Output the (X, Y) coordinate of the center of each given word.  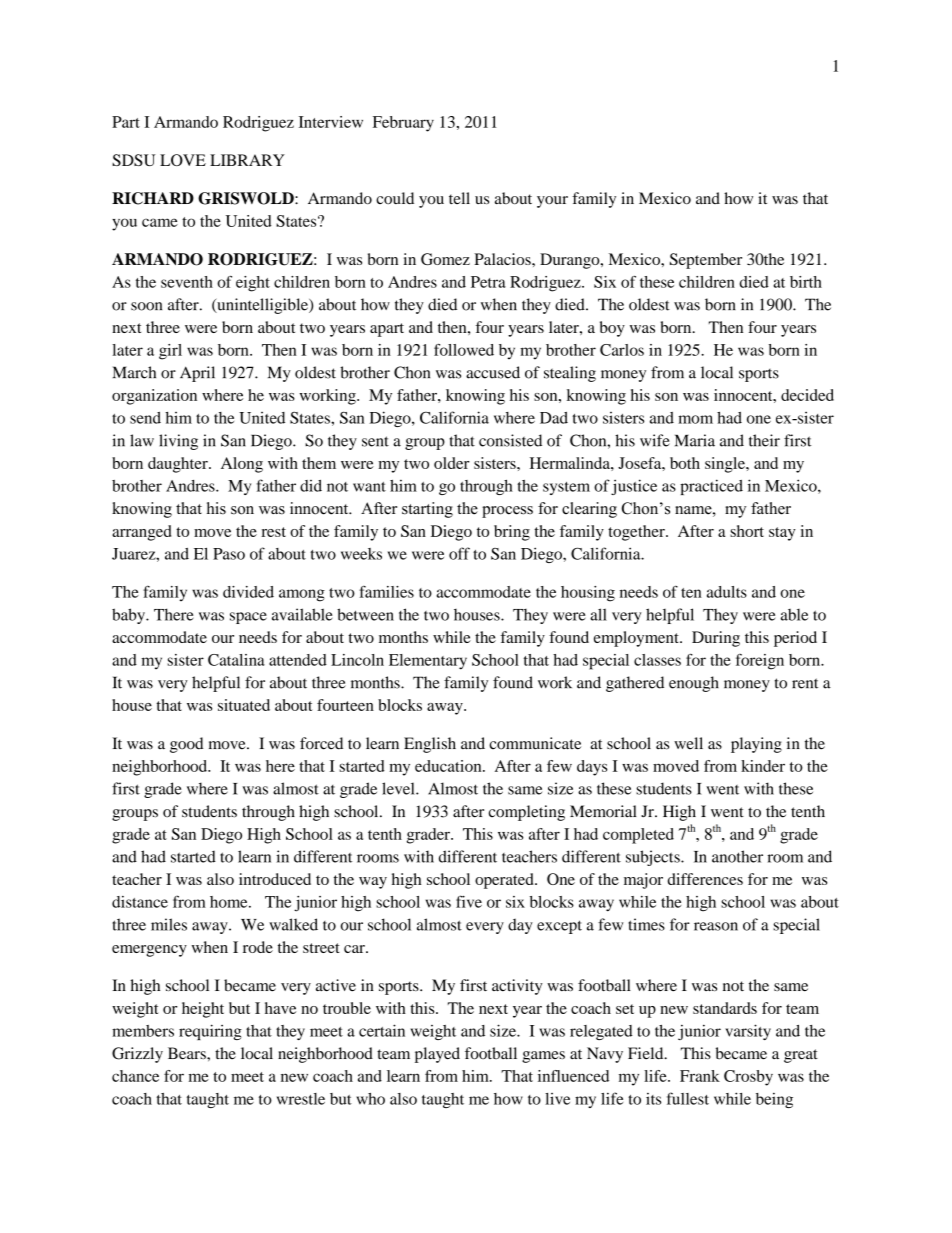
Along (242, 465)
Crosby (748, 1078)
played (437, 1055)
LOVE (183, 160)
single (726, 465)
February (403, 124)
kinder (763, 766)
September (706, 261)
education (449, 766)
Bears (188, 1053)
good (186, 745)
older (452, 463)
